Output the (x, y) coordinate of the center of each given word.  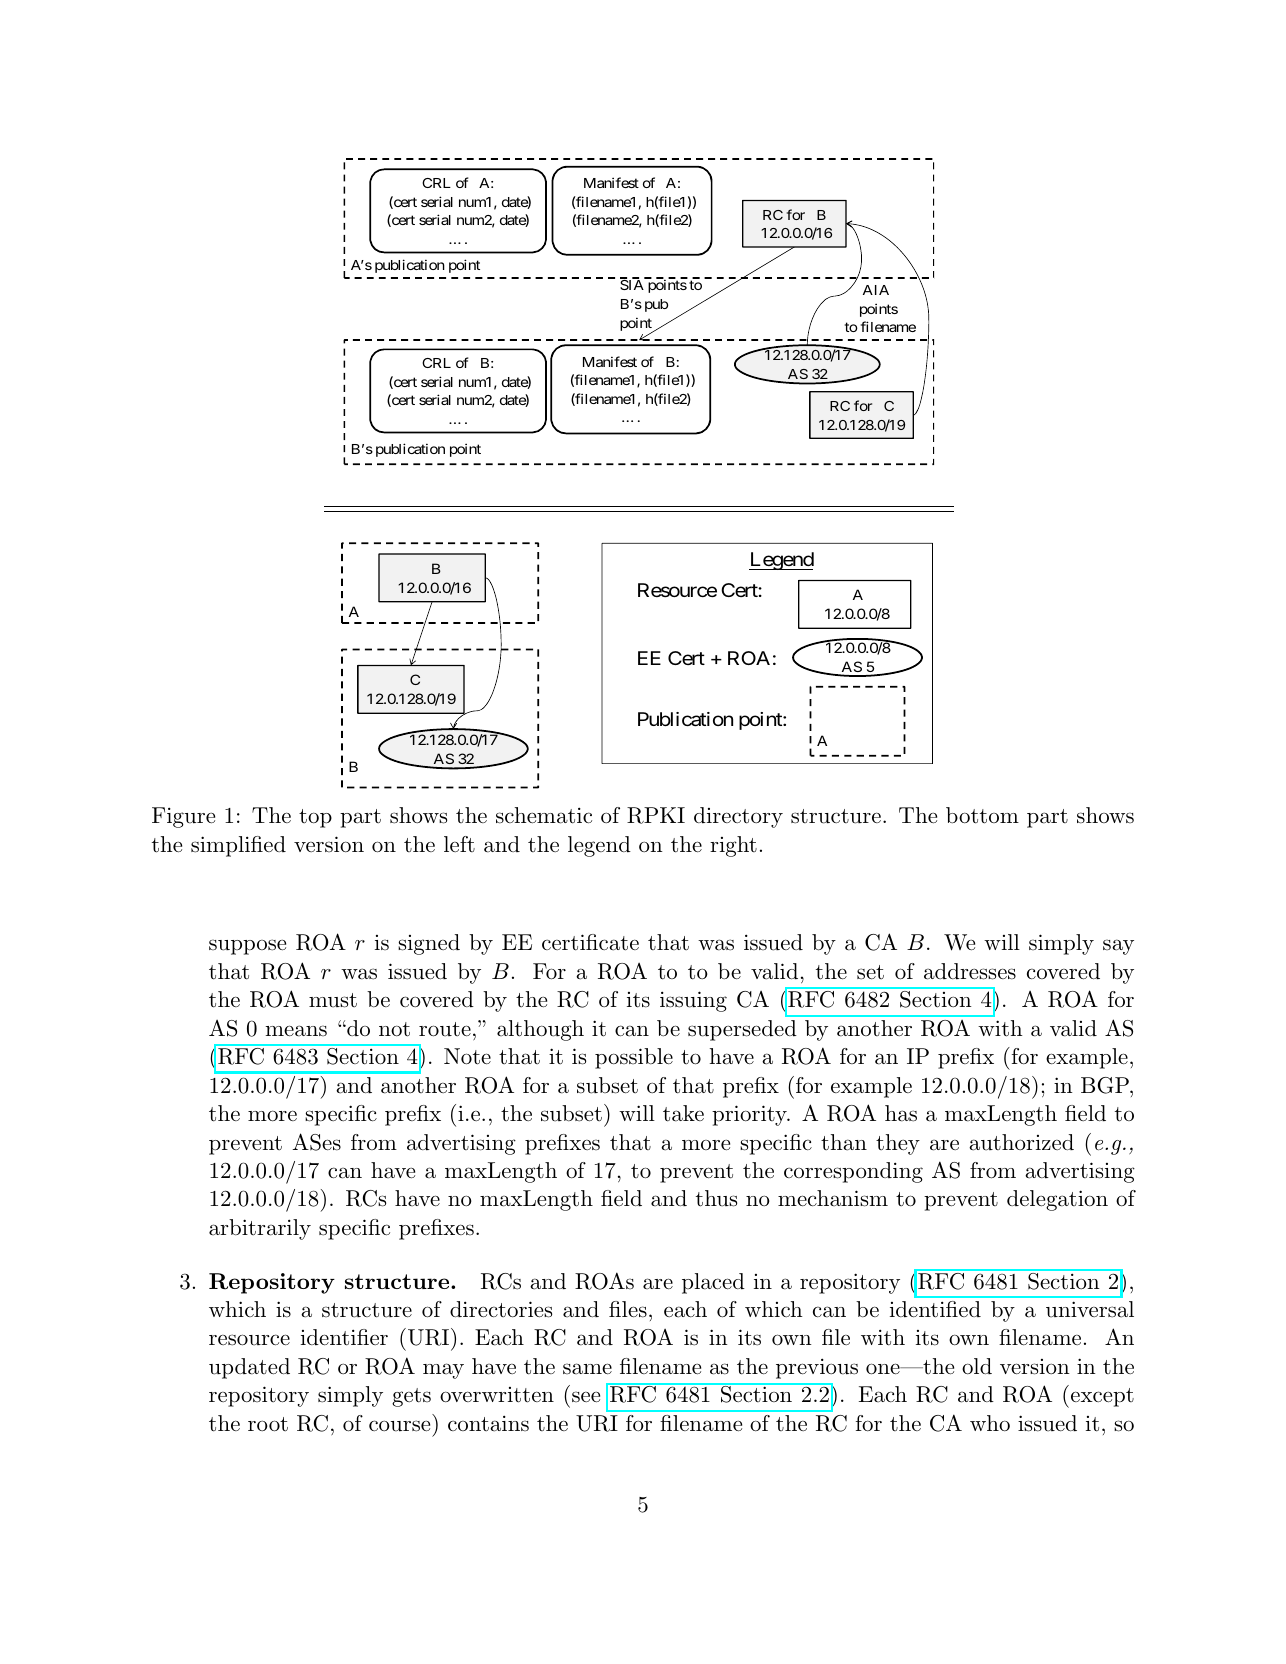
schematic (544, 815)
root (268, 1424)
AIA (876, 290)
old (977, 1366)
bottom (982, 815)
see (586, 1397)
